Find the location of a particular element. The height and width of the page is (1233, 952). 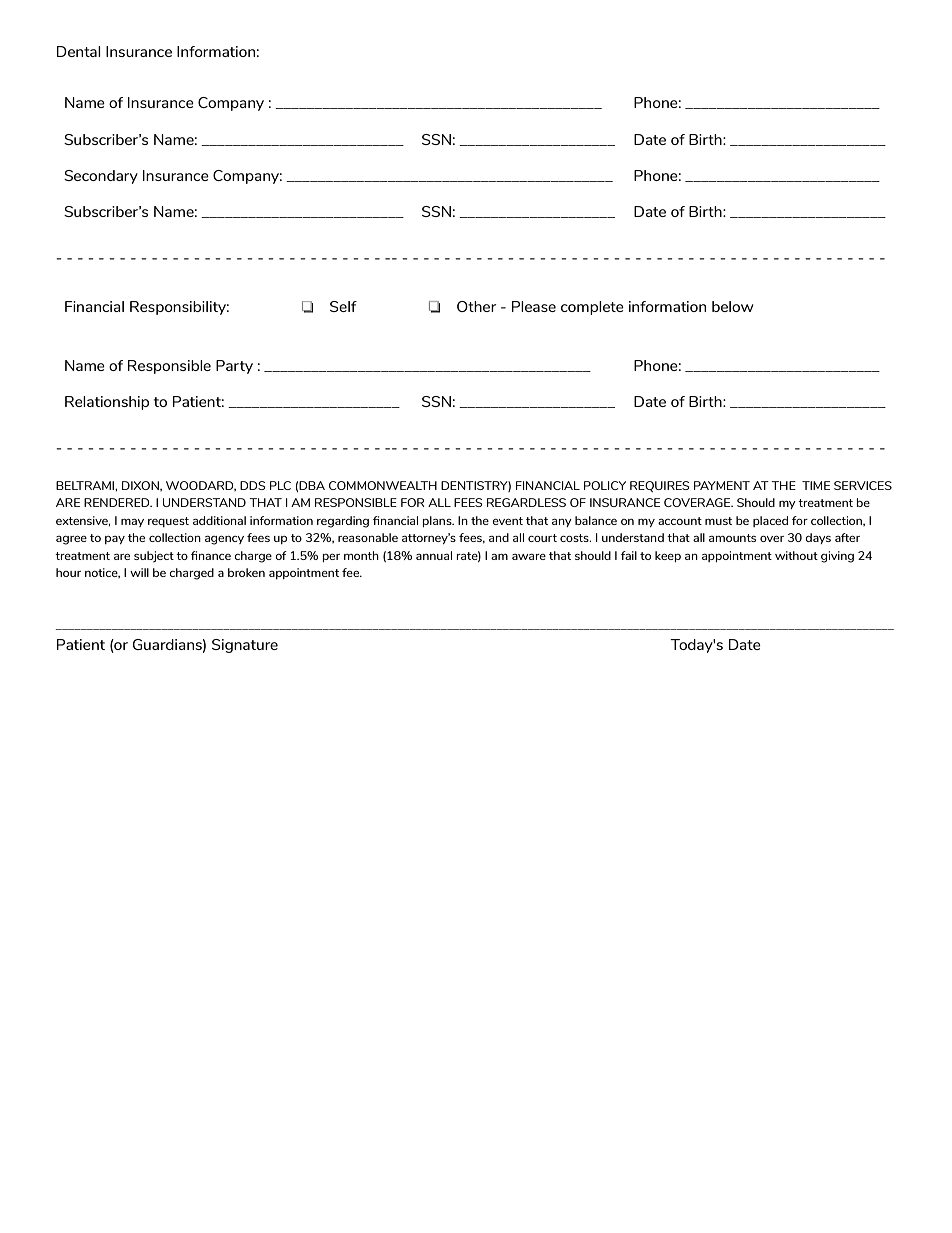

REGARDLESS is located at coordinates (526, 502).
